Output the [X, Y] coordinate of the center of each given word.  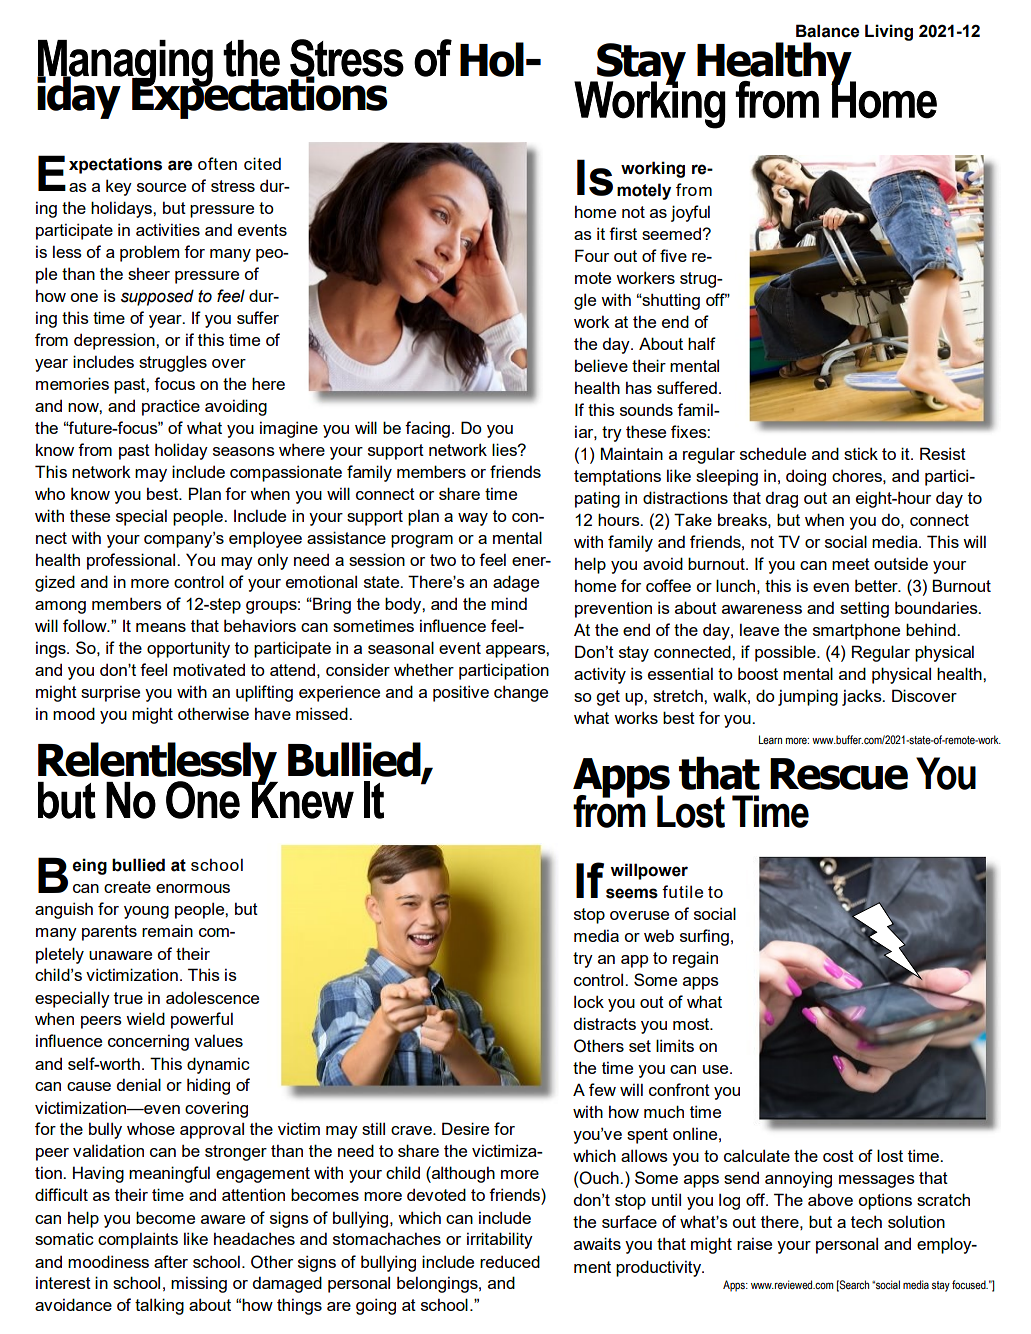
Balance [827, 31]
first [623, 233]
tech [866, 1221]
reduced [510, 1261]
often [217, 163]
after [171, 1261]
